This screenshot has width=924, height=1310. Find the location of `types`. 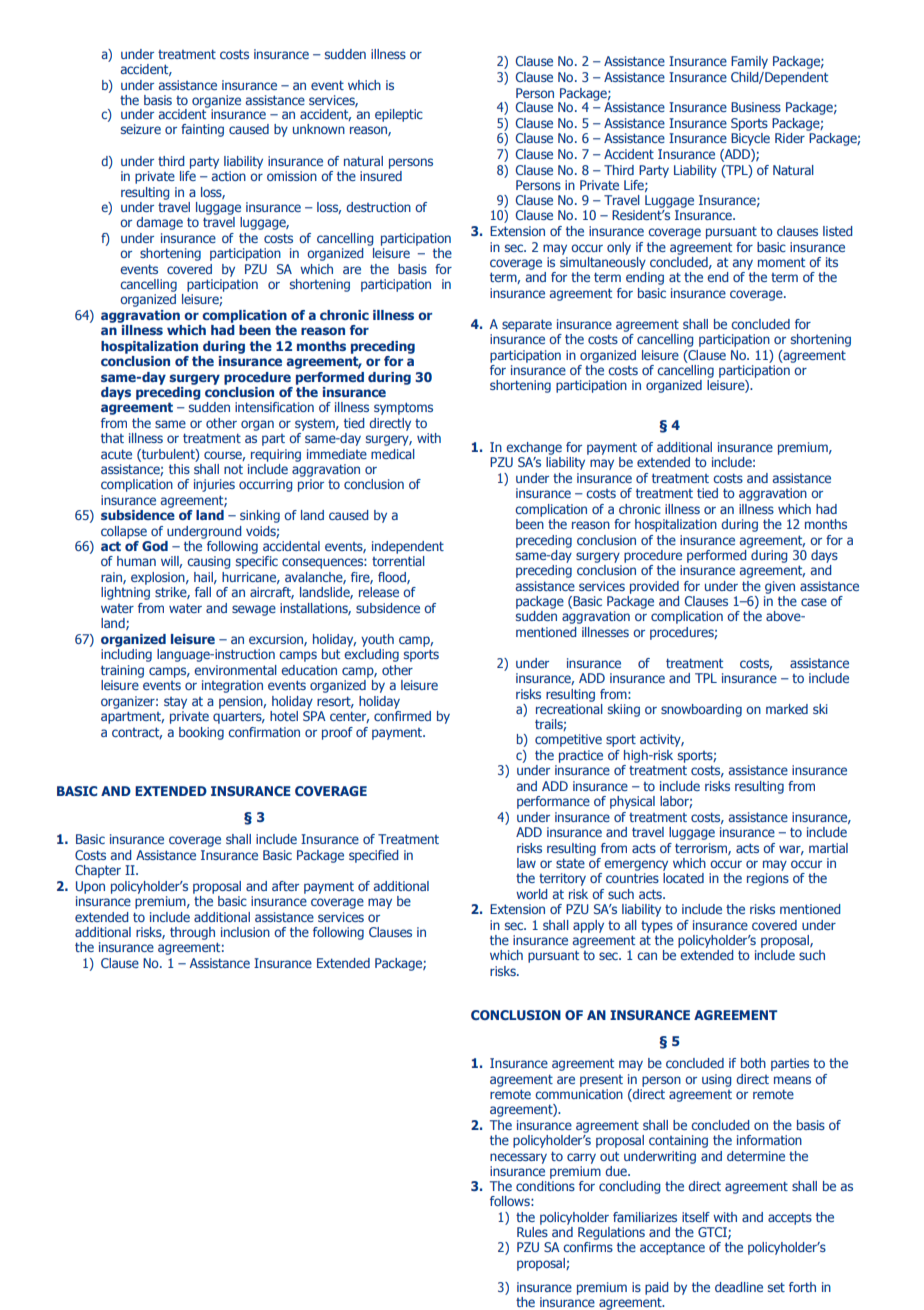

types is located at coordinates (657, 927).
